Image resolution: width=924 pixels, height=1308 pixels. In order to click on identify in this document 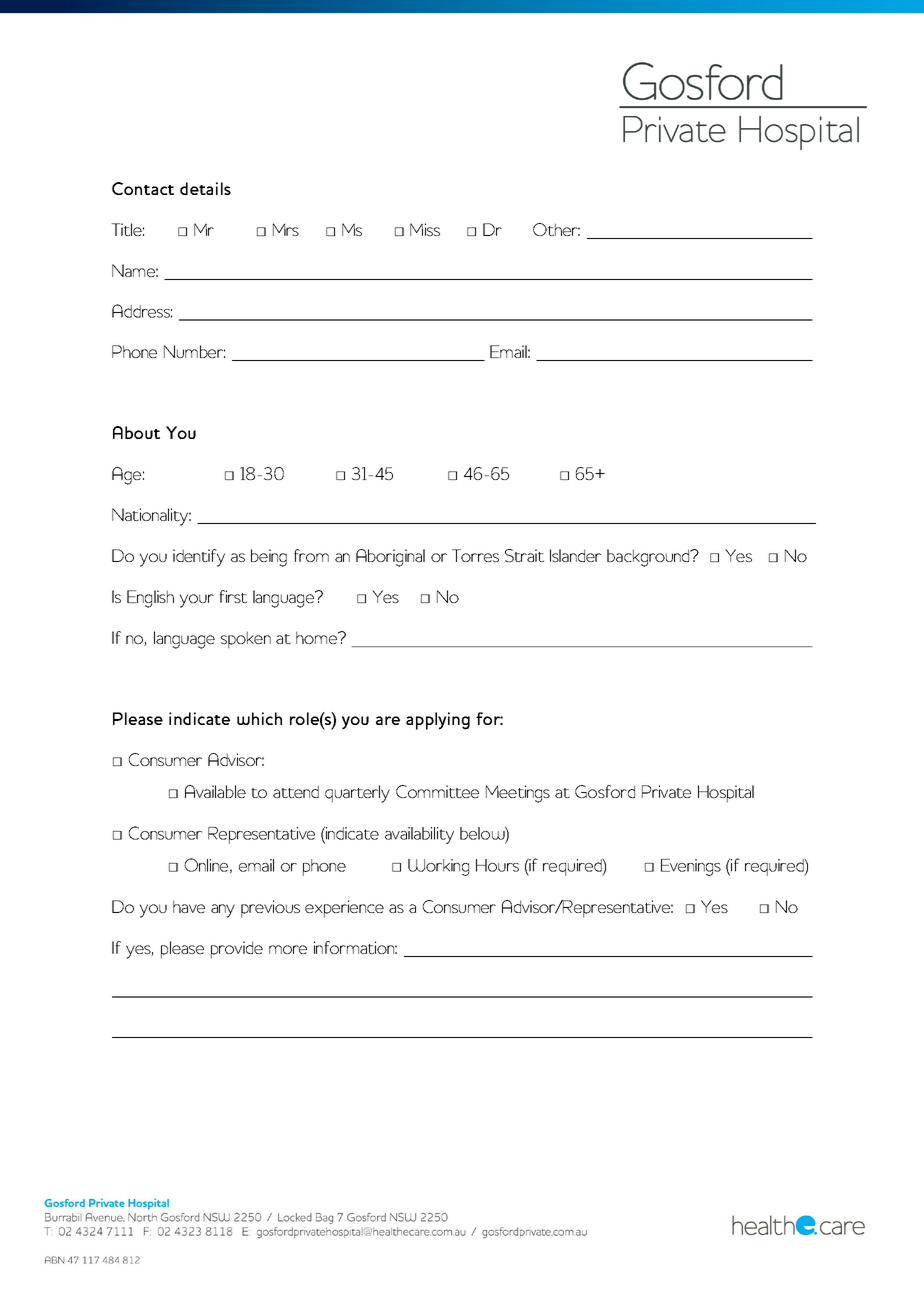, I will do `click(199, 558)`.
